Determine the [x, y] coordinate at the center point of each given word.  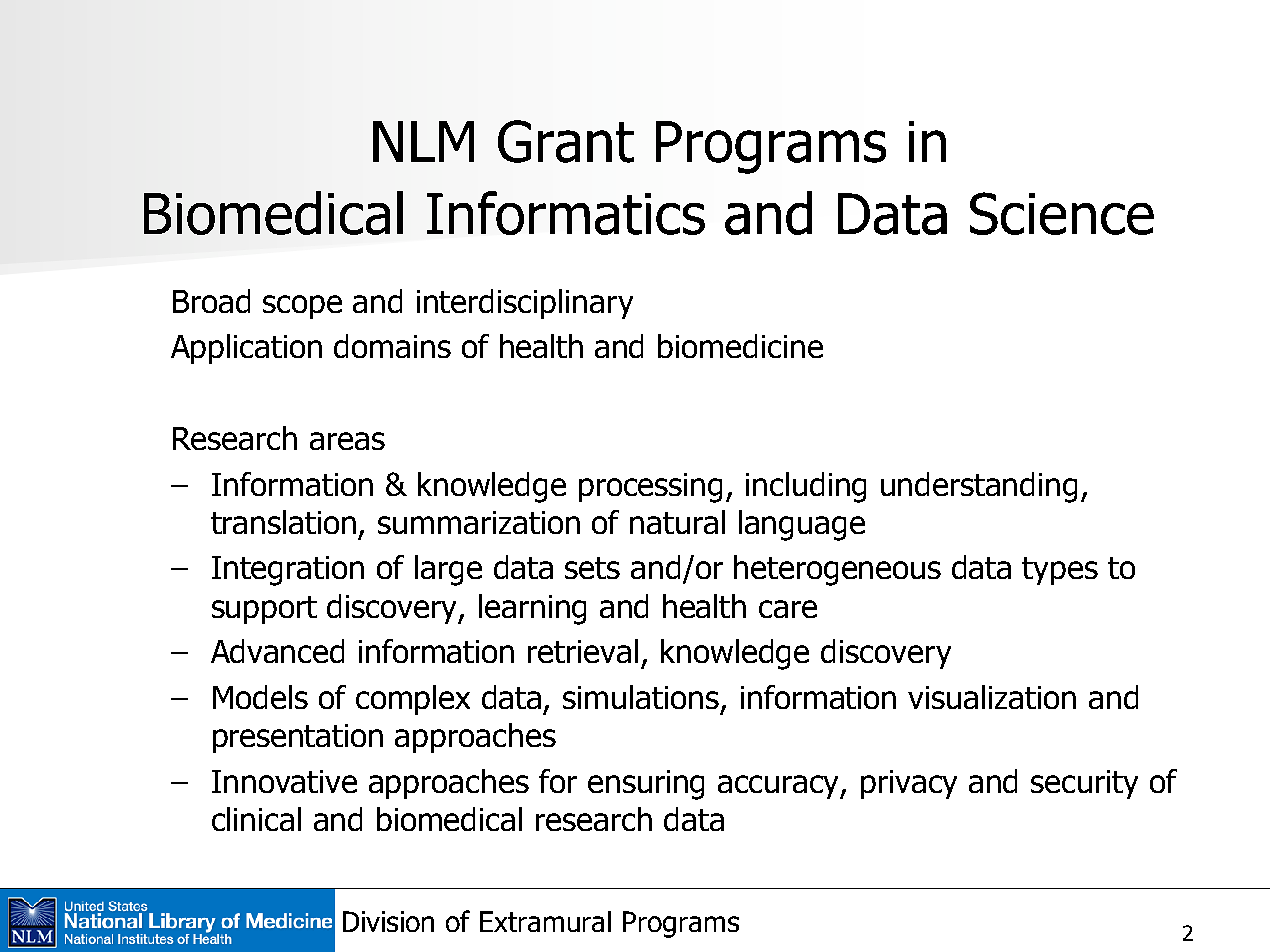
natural [677, 522]
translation [283, 522]
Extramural [545, 921]
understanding [979, 487]
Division [388, 921]
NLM [423, 141]
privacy [909, 784]
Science [1062, 213]
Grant [566, 141]
